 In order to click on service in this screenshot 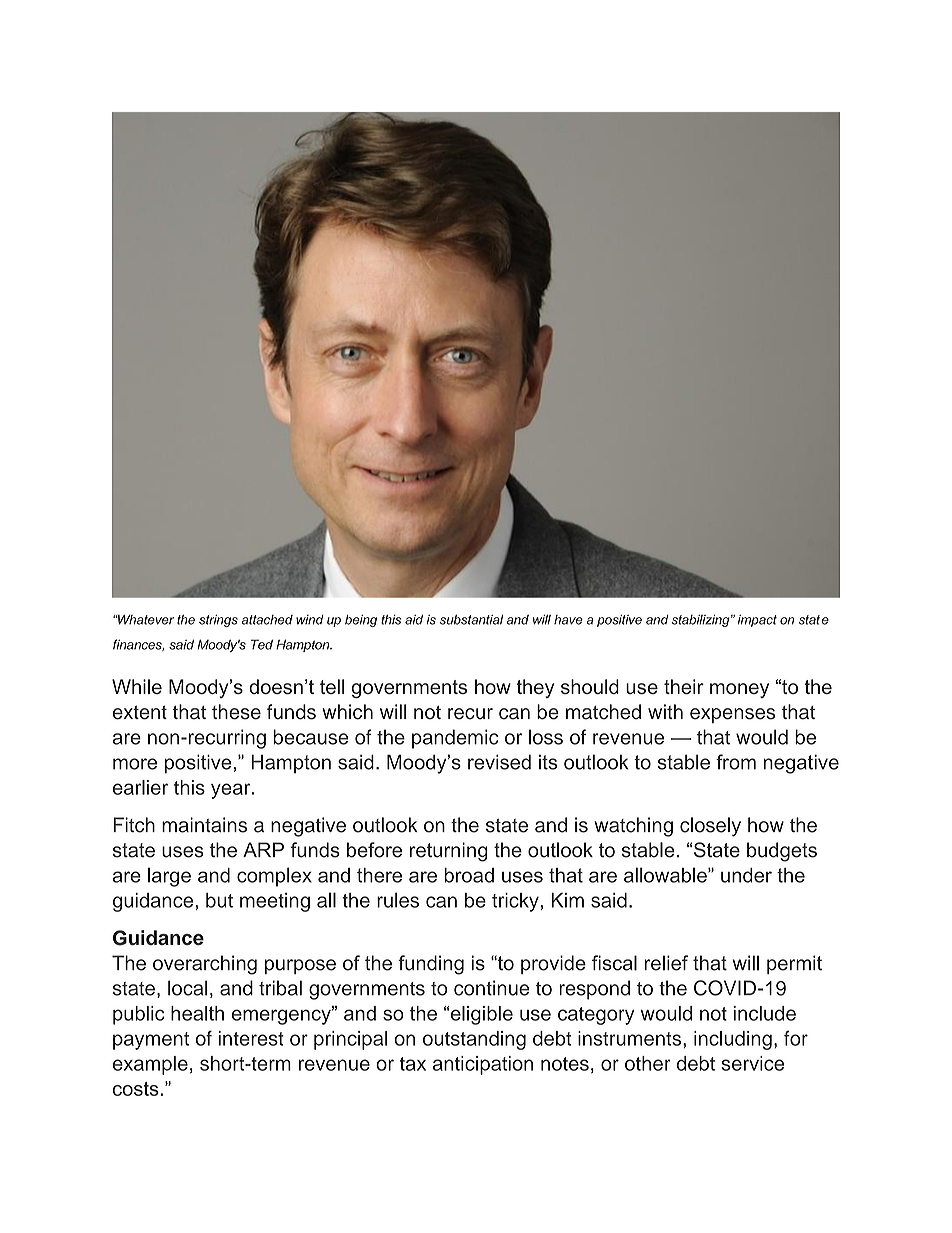, I will do `click(752, 1063)`.
